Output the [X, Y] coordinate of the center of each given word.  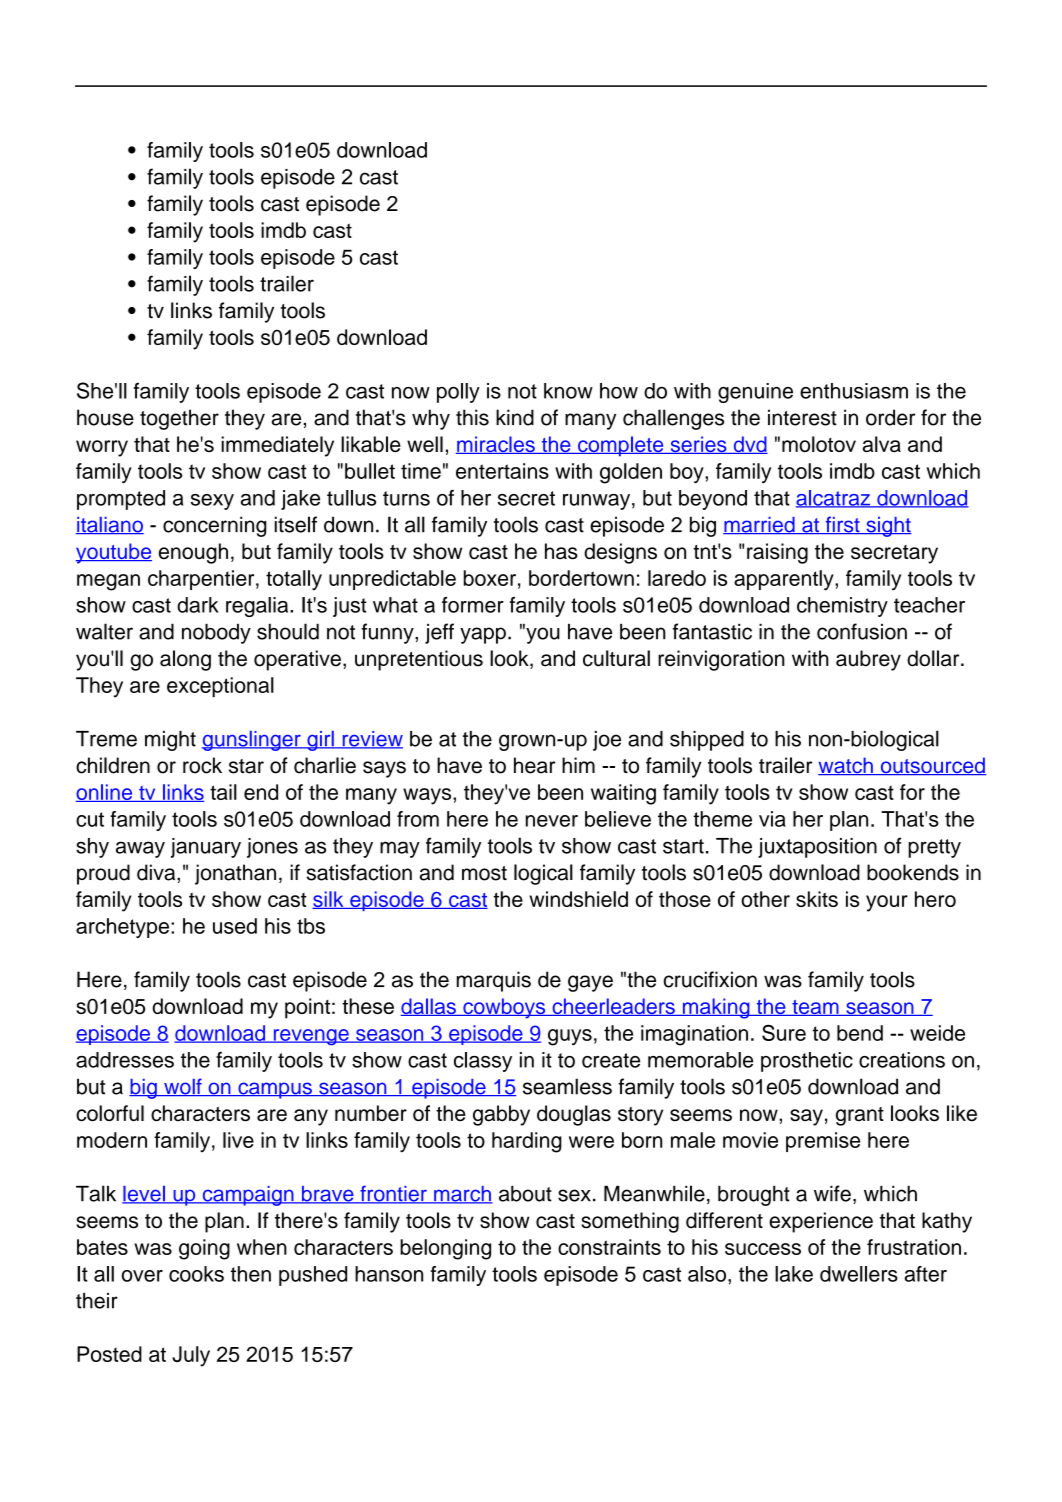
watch [846, 766]
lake [794, 1274]
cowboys [504, 1008]
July [191, 1356]
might [170, 741]
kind [515, 417]
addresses [125, 1060]
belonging [445, 1249]
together [179, 419]
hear [534, 765]
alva [882, 444]
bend [860, 1033]
